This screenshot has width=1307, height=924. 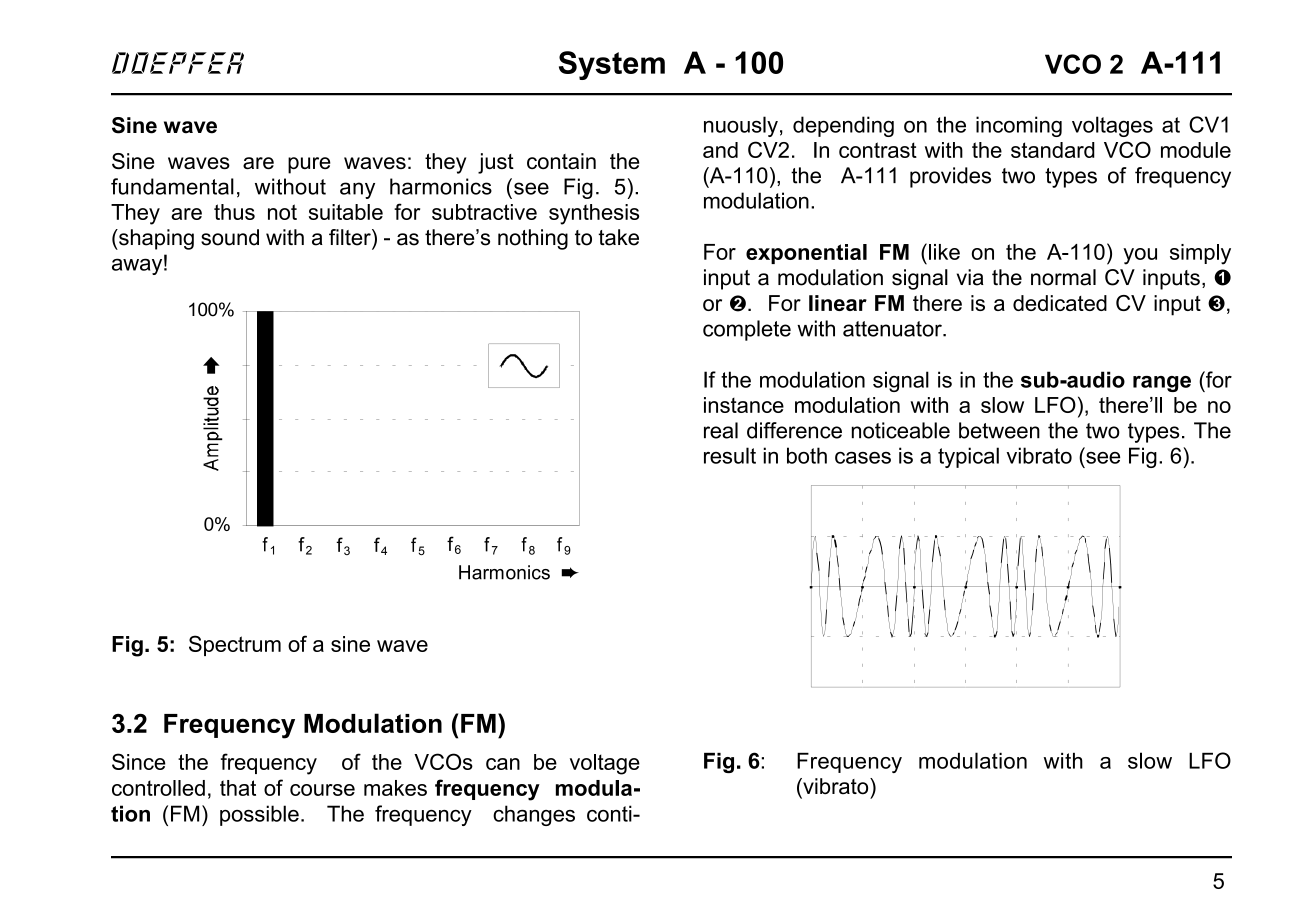 I want to click on System, so click(x=612, y=65).
